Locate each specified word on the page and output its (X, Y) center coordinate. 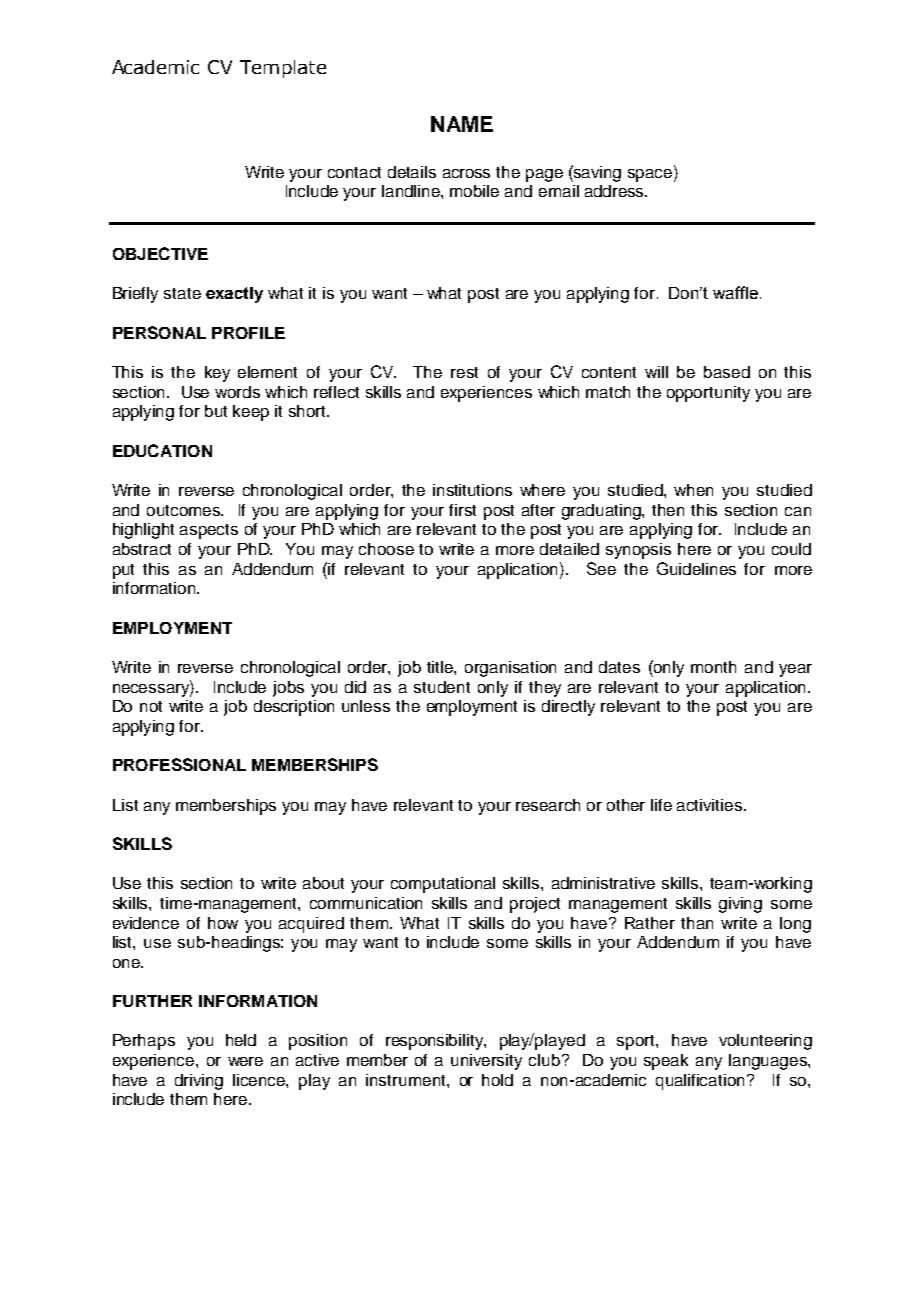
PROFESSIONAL (179, 764)
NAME (462, 124)
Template (283, 69)
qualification (700, 1082)
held (241, 1040)
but (216, 411)
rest (464, 372)
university (486, 1062)
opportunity (708, 394)
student (442, 687)
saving (596, 173)
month (713, 667)
